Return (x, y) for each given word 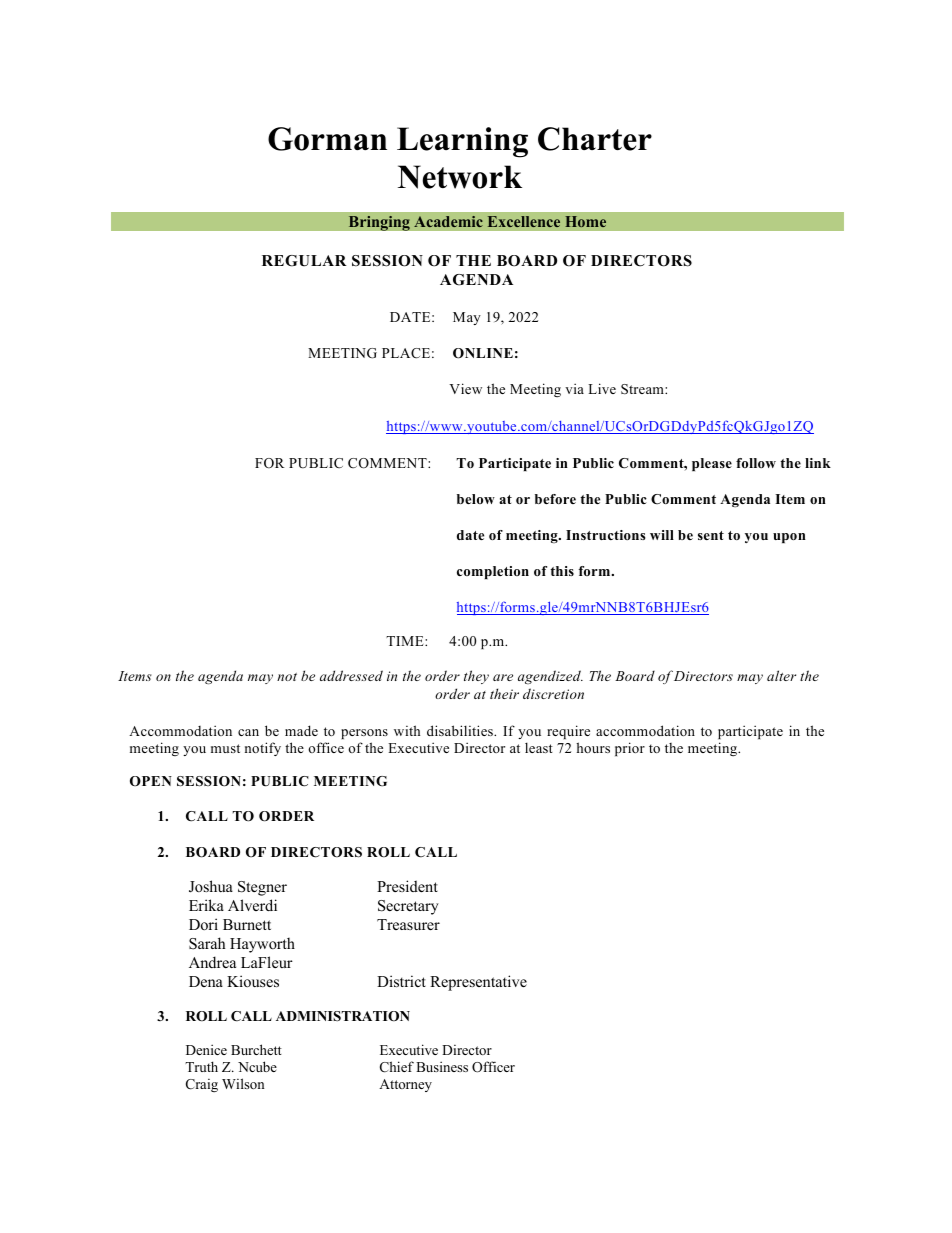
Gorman (327, 139)
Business (442, 1066)
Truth (201, 1066)
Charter (595, 139)
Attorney (405, 1085)
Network (460, 177)
